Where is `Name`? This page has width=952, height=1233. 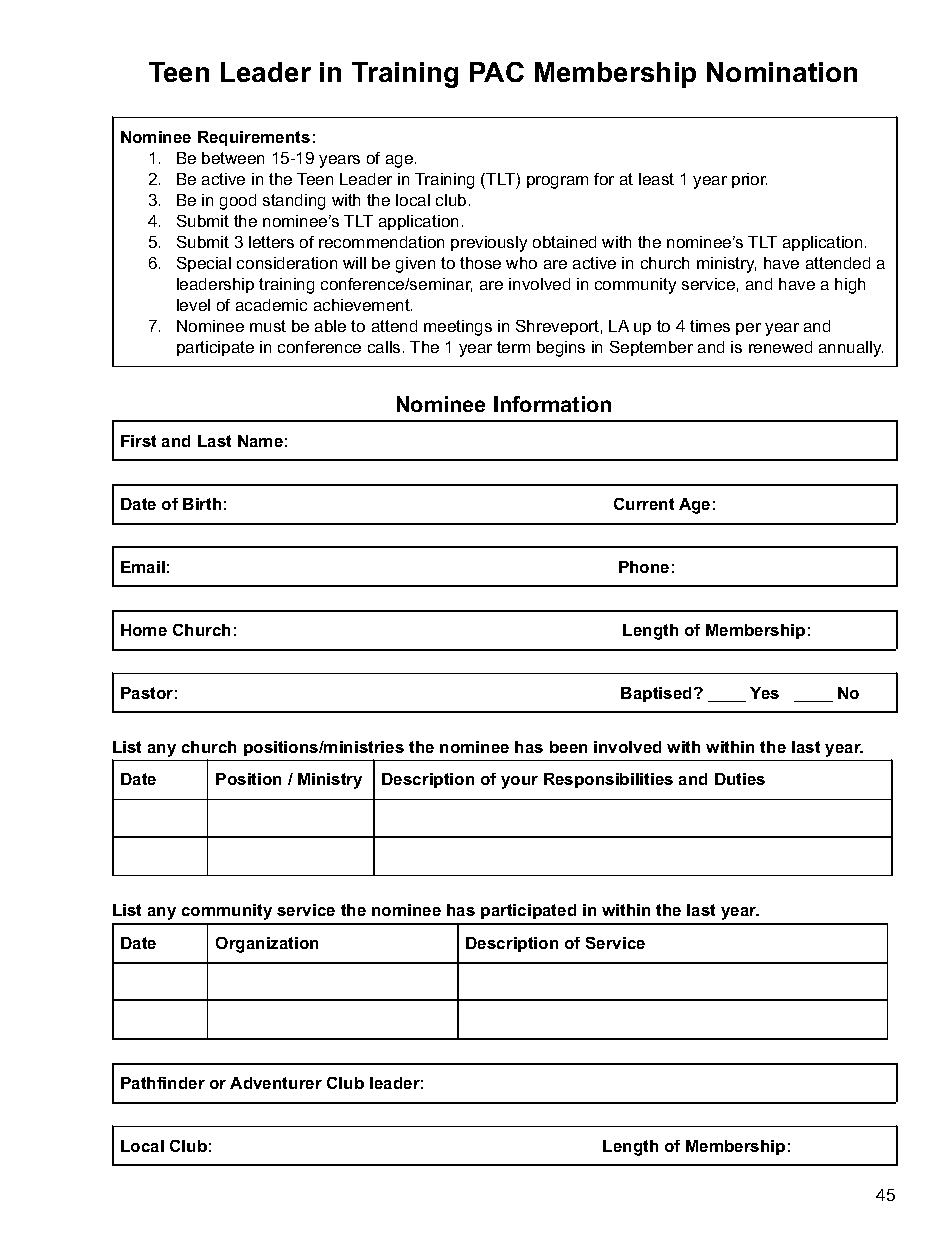
Name is located at coordinates (260, 441).
